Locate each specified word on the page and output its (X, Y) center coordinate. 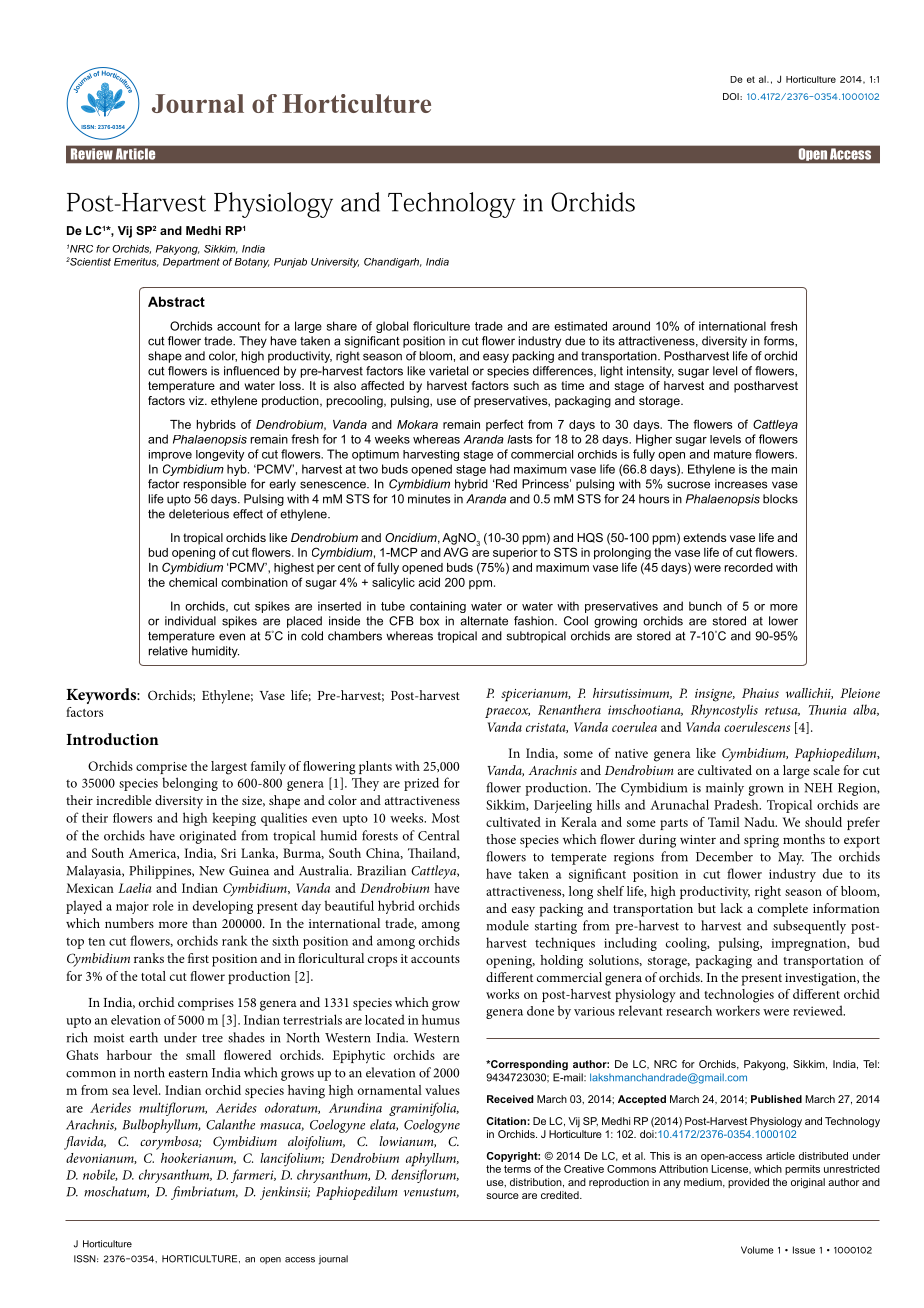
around (631, 326)
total (153, 976)
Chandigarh (393, 263)
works (502, 994)
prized (421, 784)
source (502, 1196)
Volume (757, 1250)
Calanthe (230, 1124)
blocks (780, 499)
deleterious (199, 514)
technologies (739, 996)
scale (826, 770)
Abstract (176, 301)
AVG (455, 552)
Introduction (112, 739)
